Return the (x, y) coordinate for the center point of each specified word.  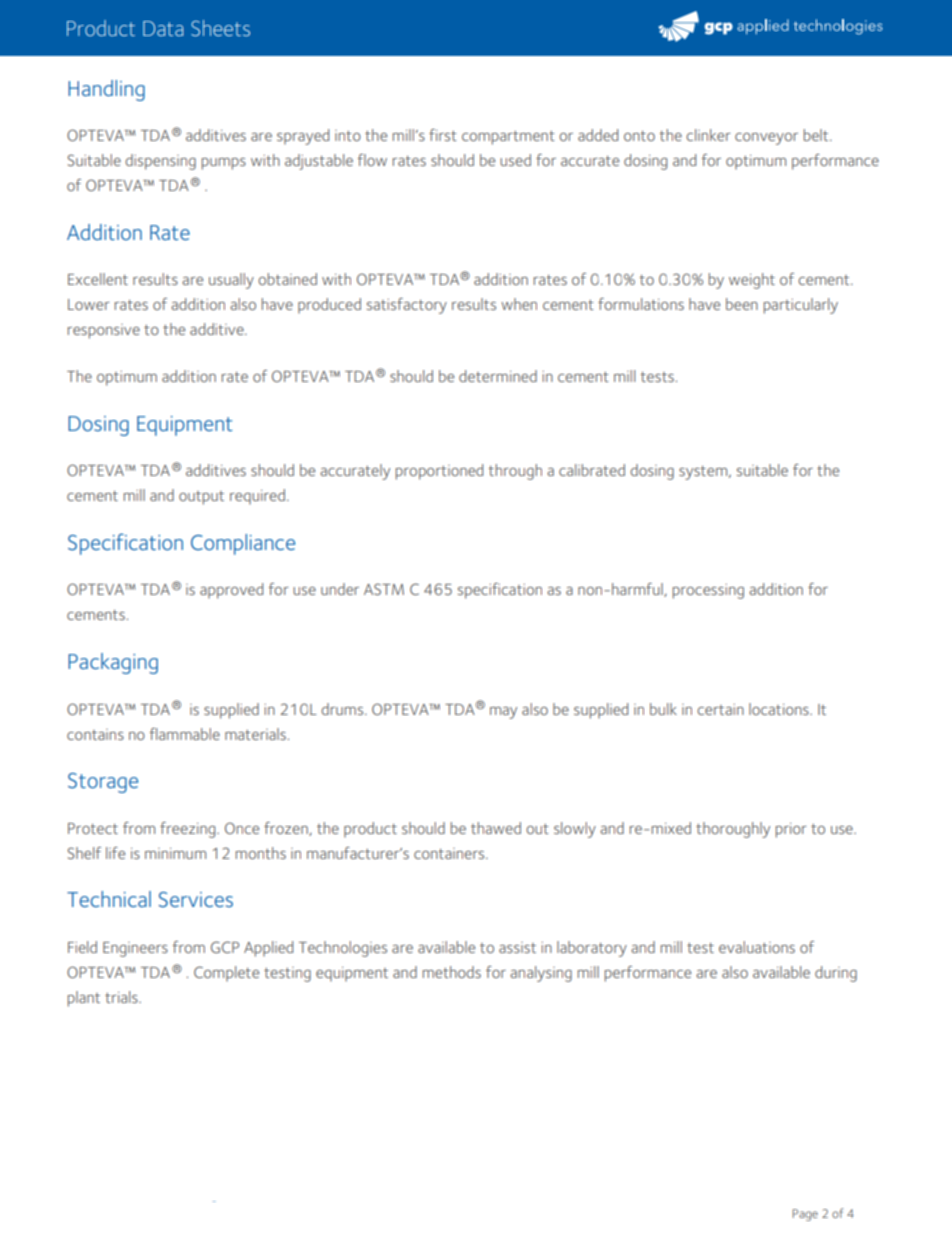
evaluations (757, 947)
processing (708, 591)
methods (452, 972)
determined (498, 376)
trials (122, 997)
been (742, 304)
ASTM (384, 589)
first (443, 135)
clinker (708, 135)
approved (231, 591)
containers (450, 853)
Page (805, 1215)
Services (195, 900)
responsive (104, 331)
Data (163, 28)
